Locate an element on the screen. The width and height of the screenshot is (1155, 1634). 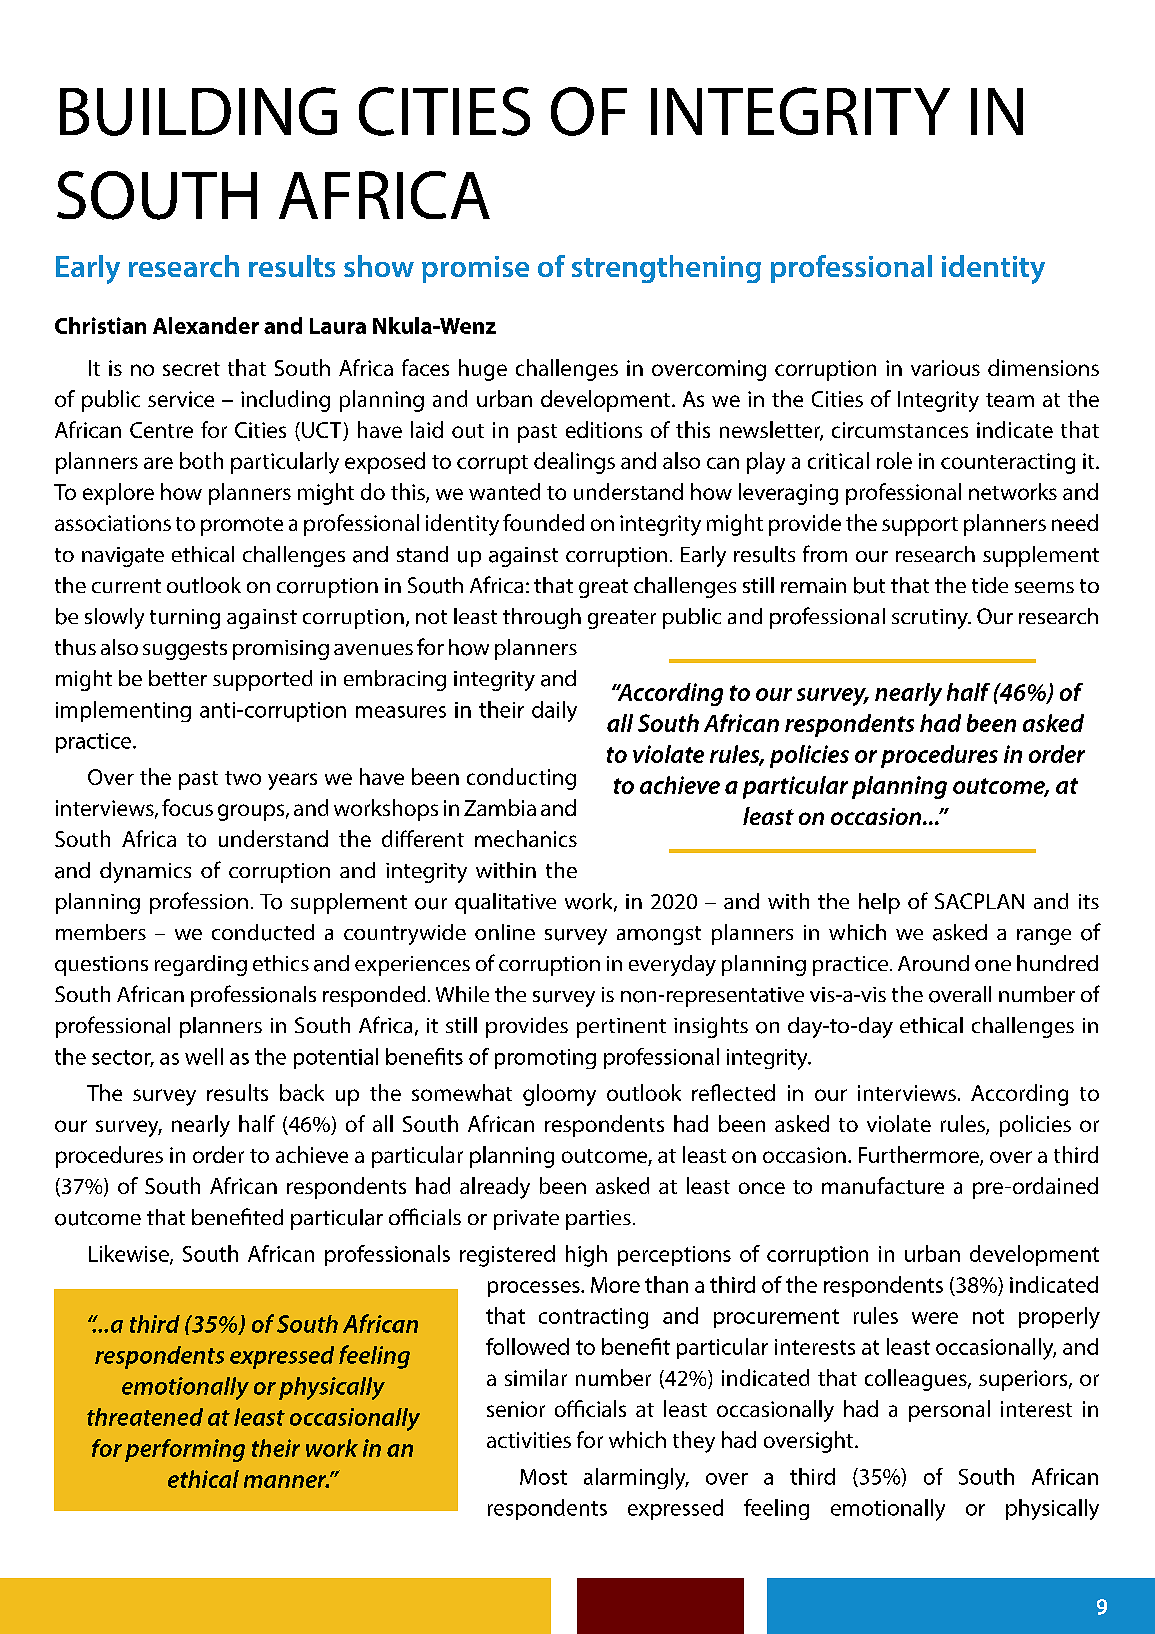
through is located at coordinates (542, 618).
